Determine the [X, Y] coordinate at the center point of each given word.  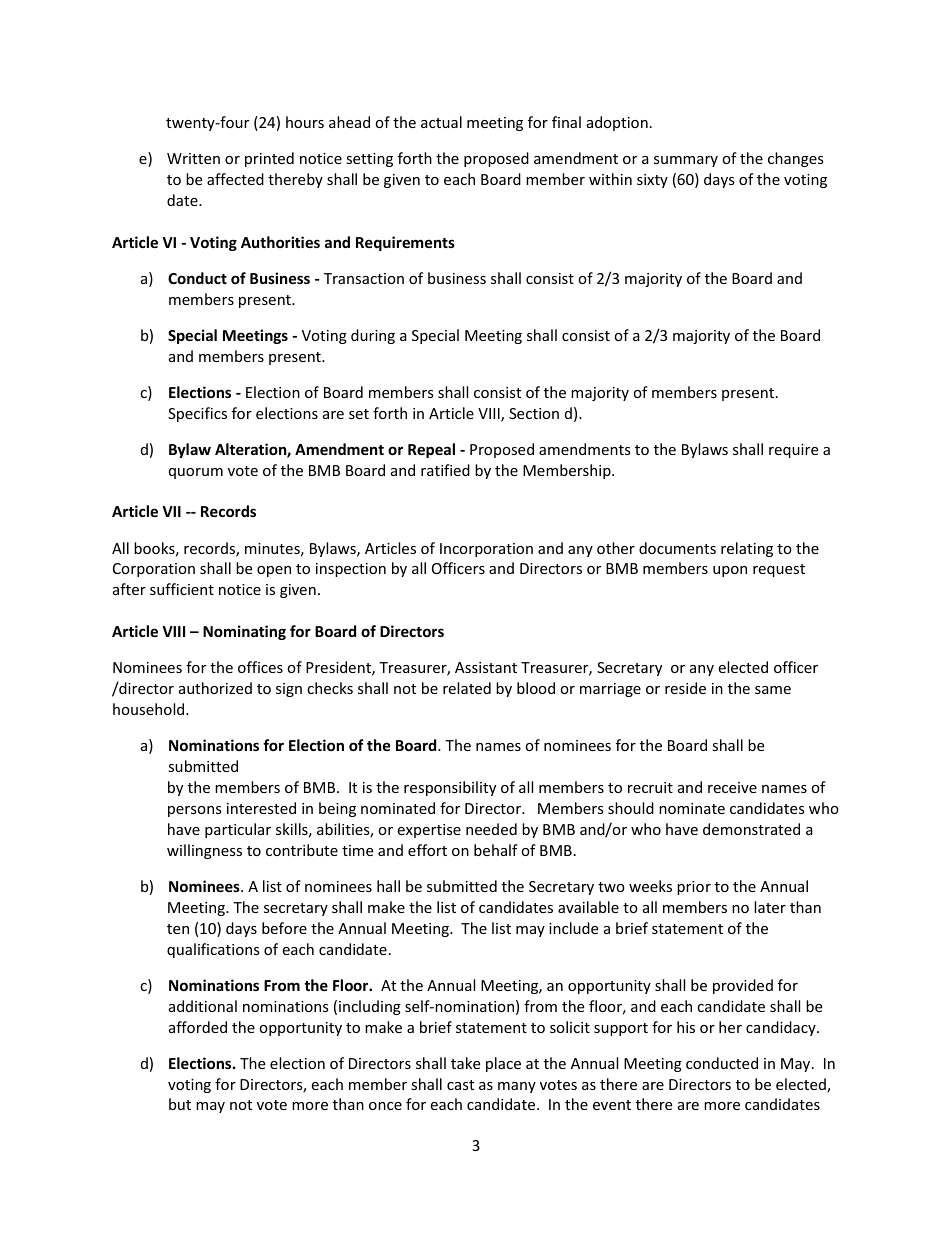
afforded [198, 1027]
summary [686, 161]
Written [193, 158]
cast [460, 1085]
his [686, 1027]
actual [441, 122]
